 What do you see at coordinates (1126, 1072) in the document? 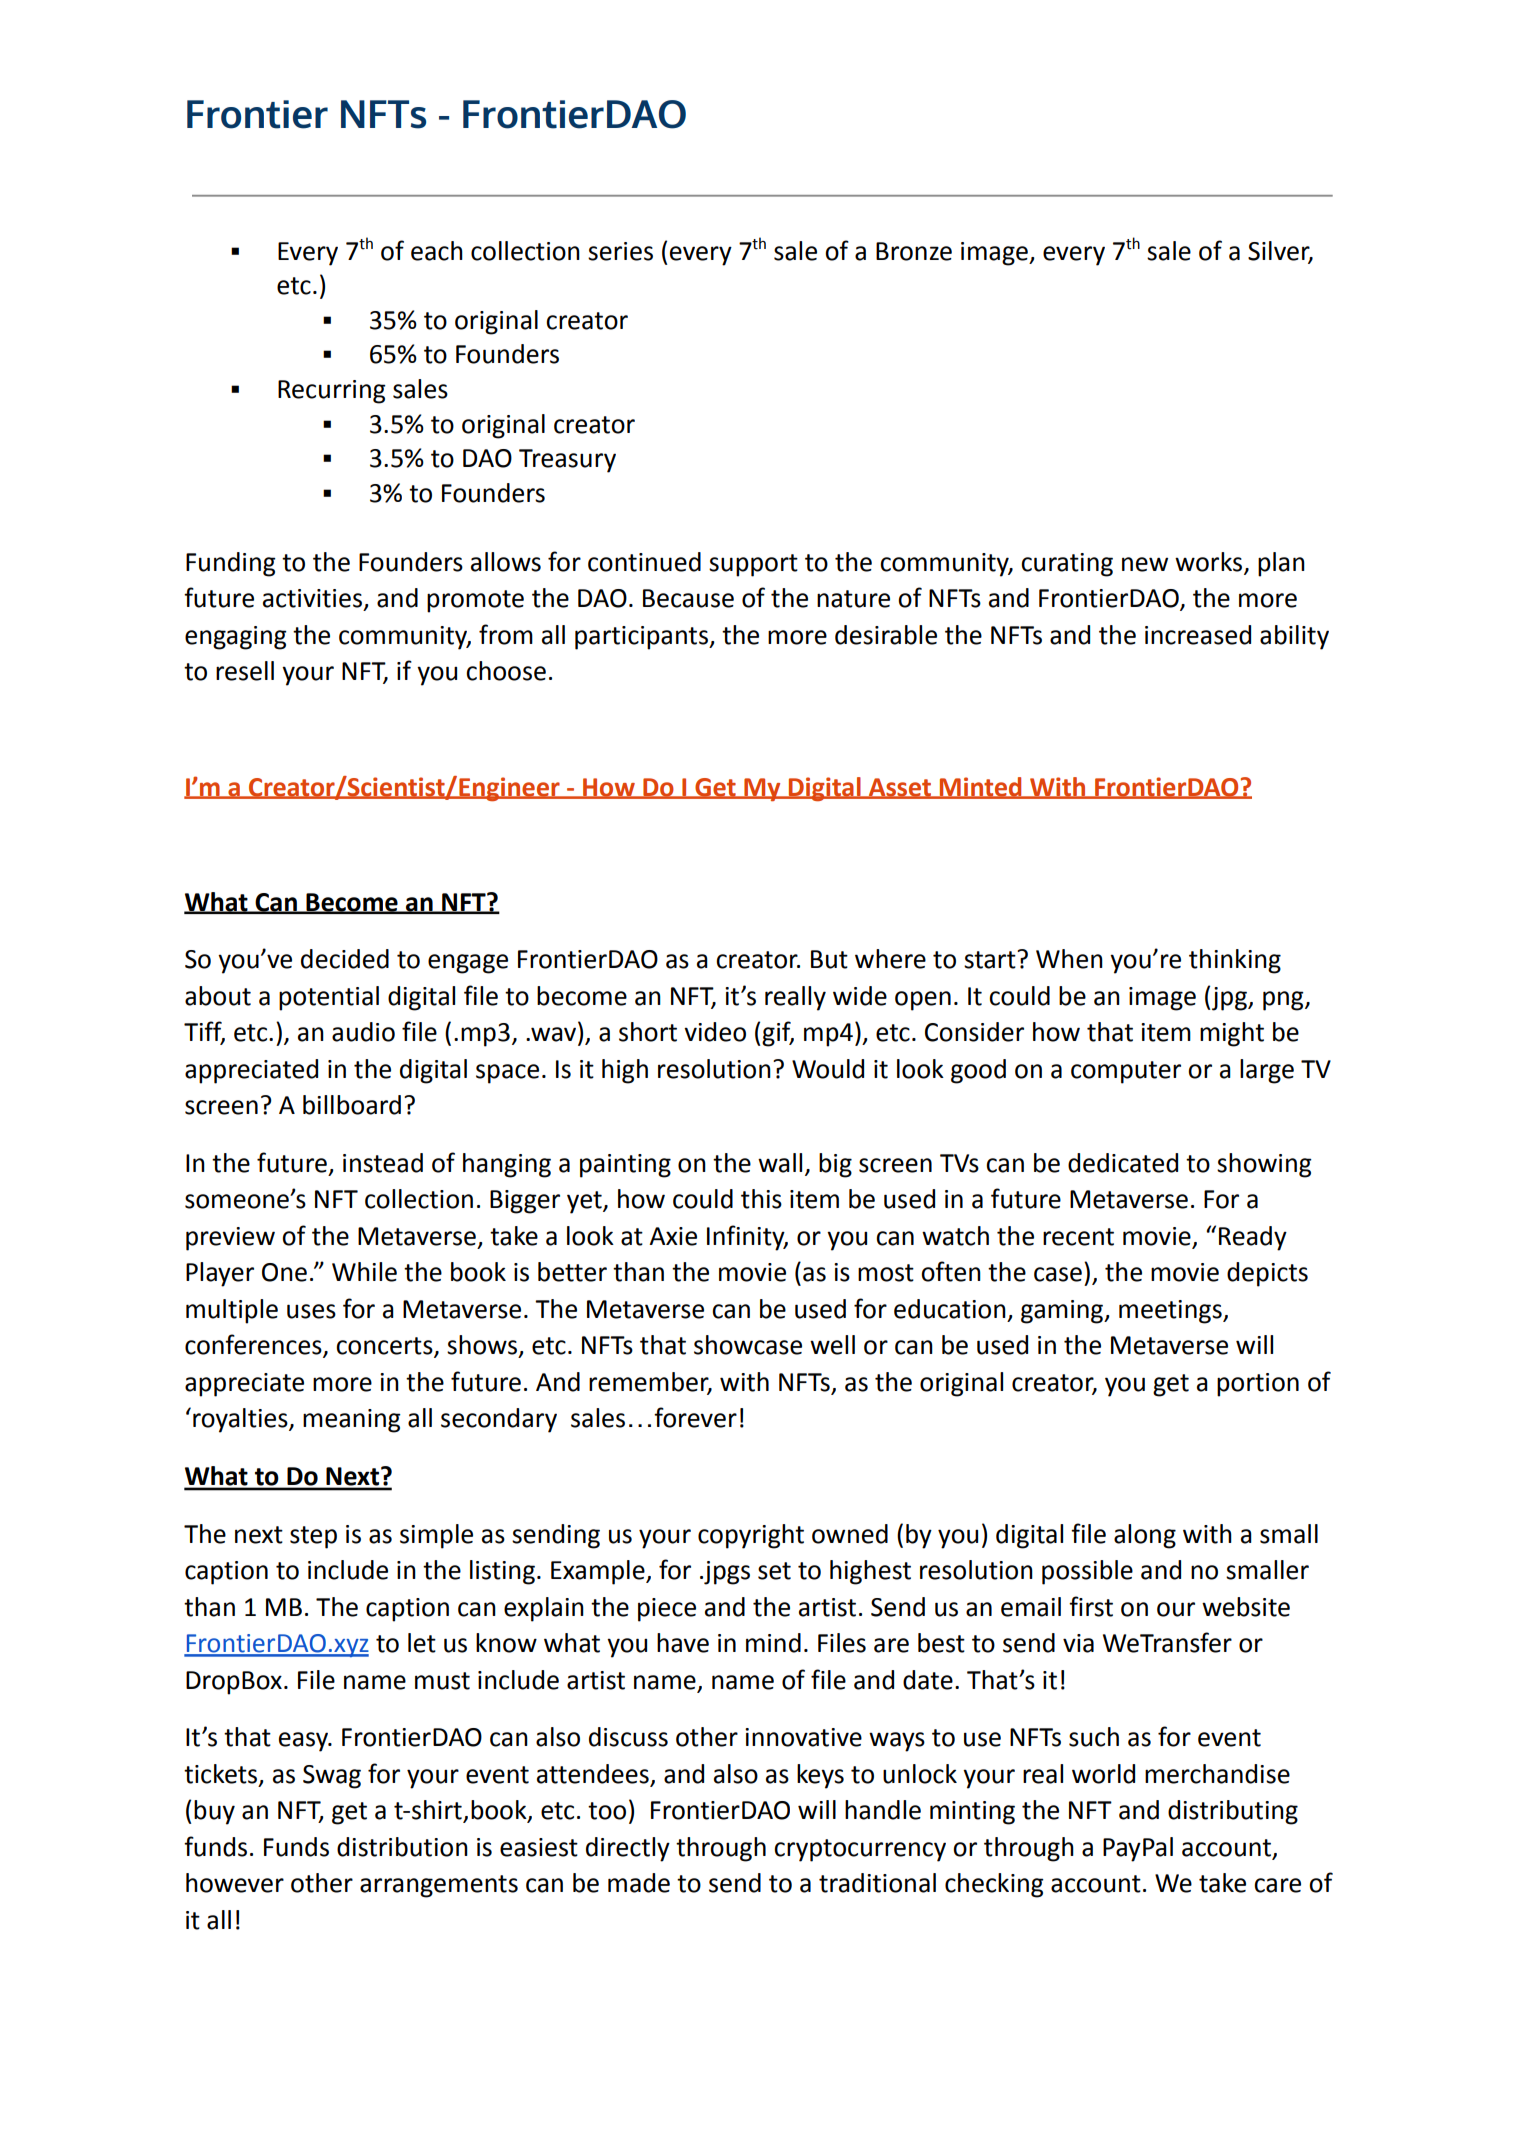
I see `computer` at bounding box center [1126, 1072].
